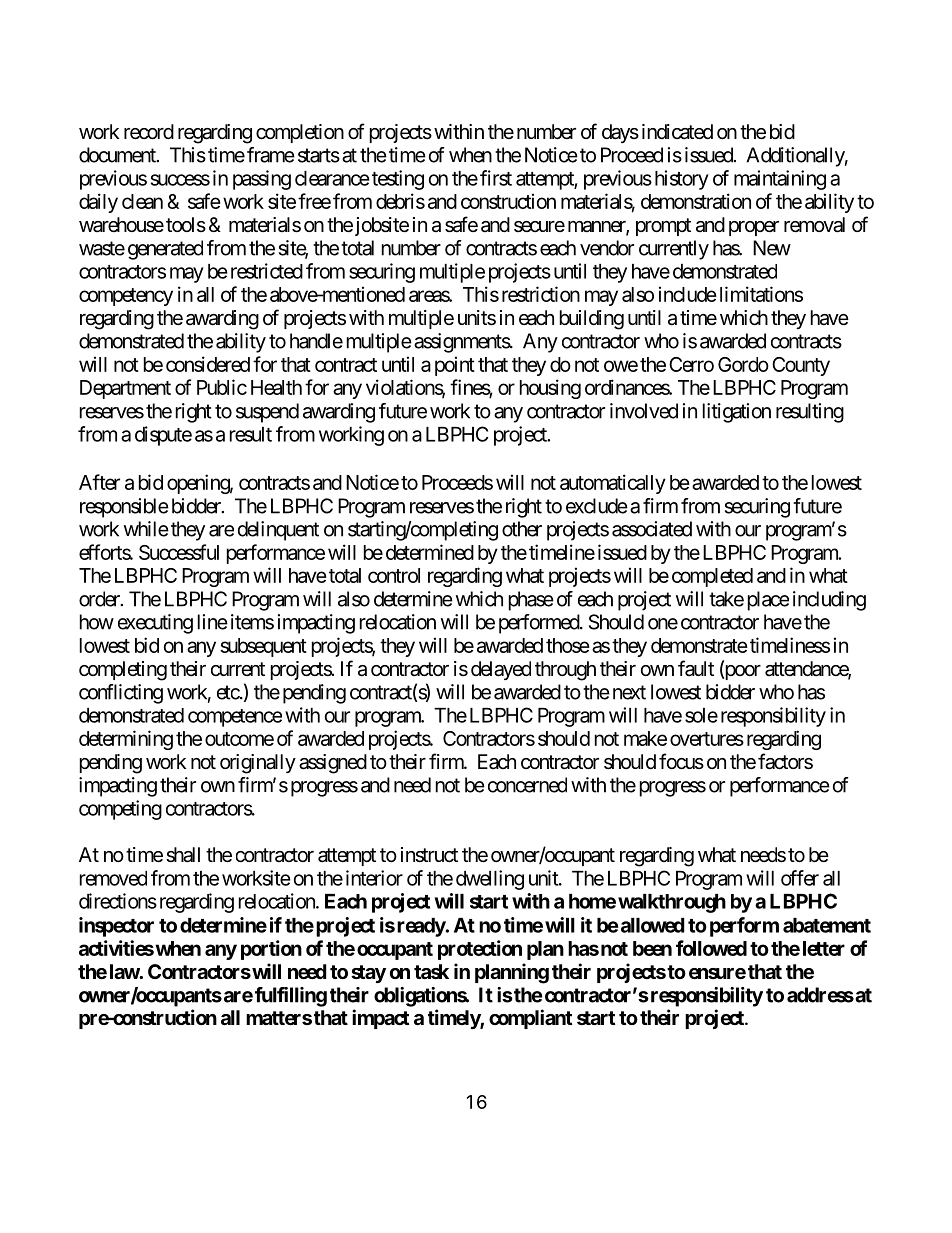 This screenshot has height=1233, width=952. What do you see at coordinates (183, 855) in the screenshot?
I see `shall` at bounding box center [183, 855].
